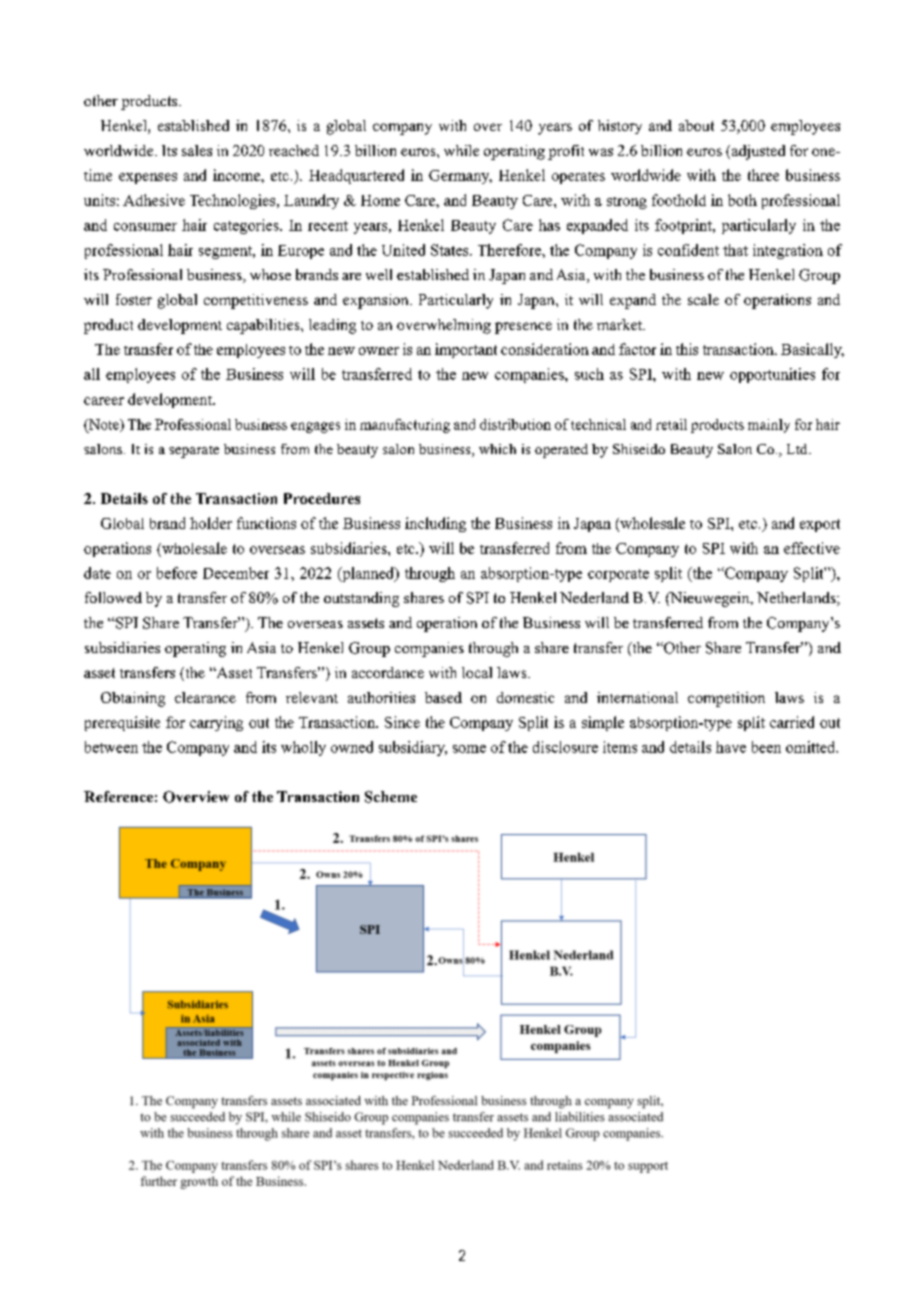 The image size is (924, 1308). Describe the element at coordinates (194, 452) in the image. I see `separate` at that location.
